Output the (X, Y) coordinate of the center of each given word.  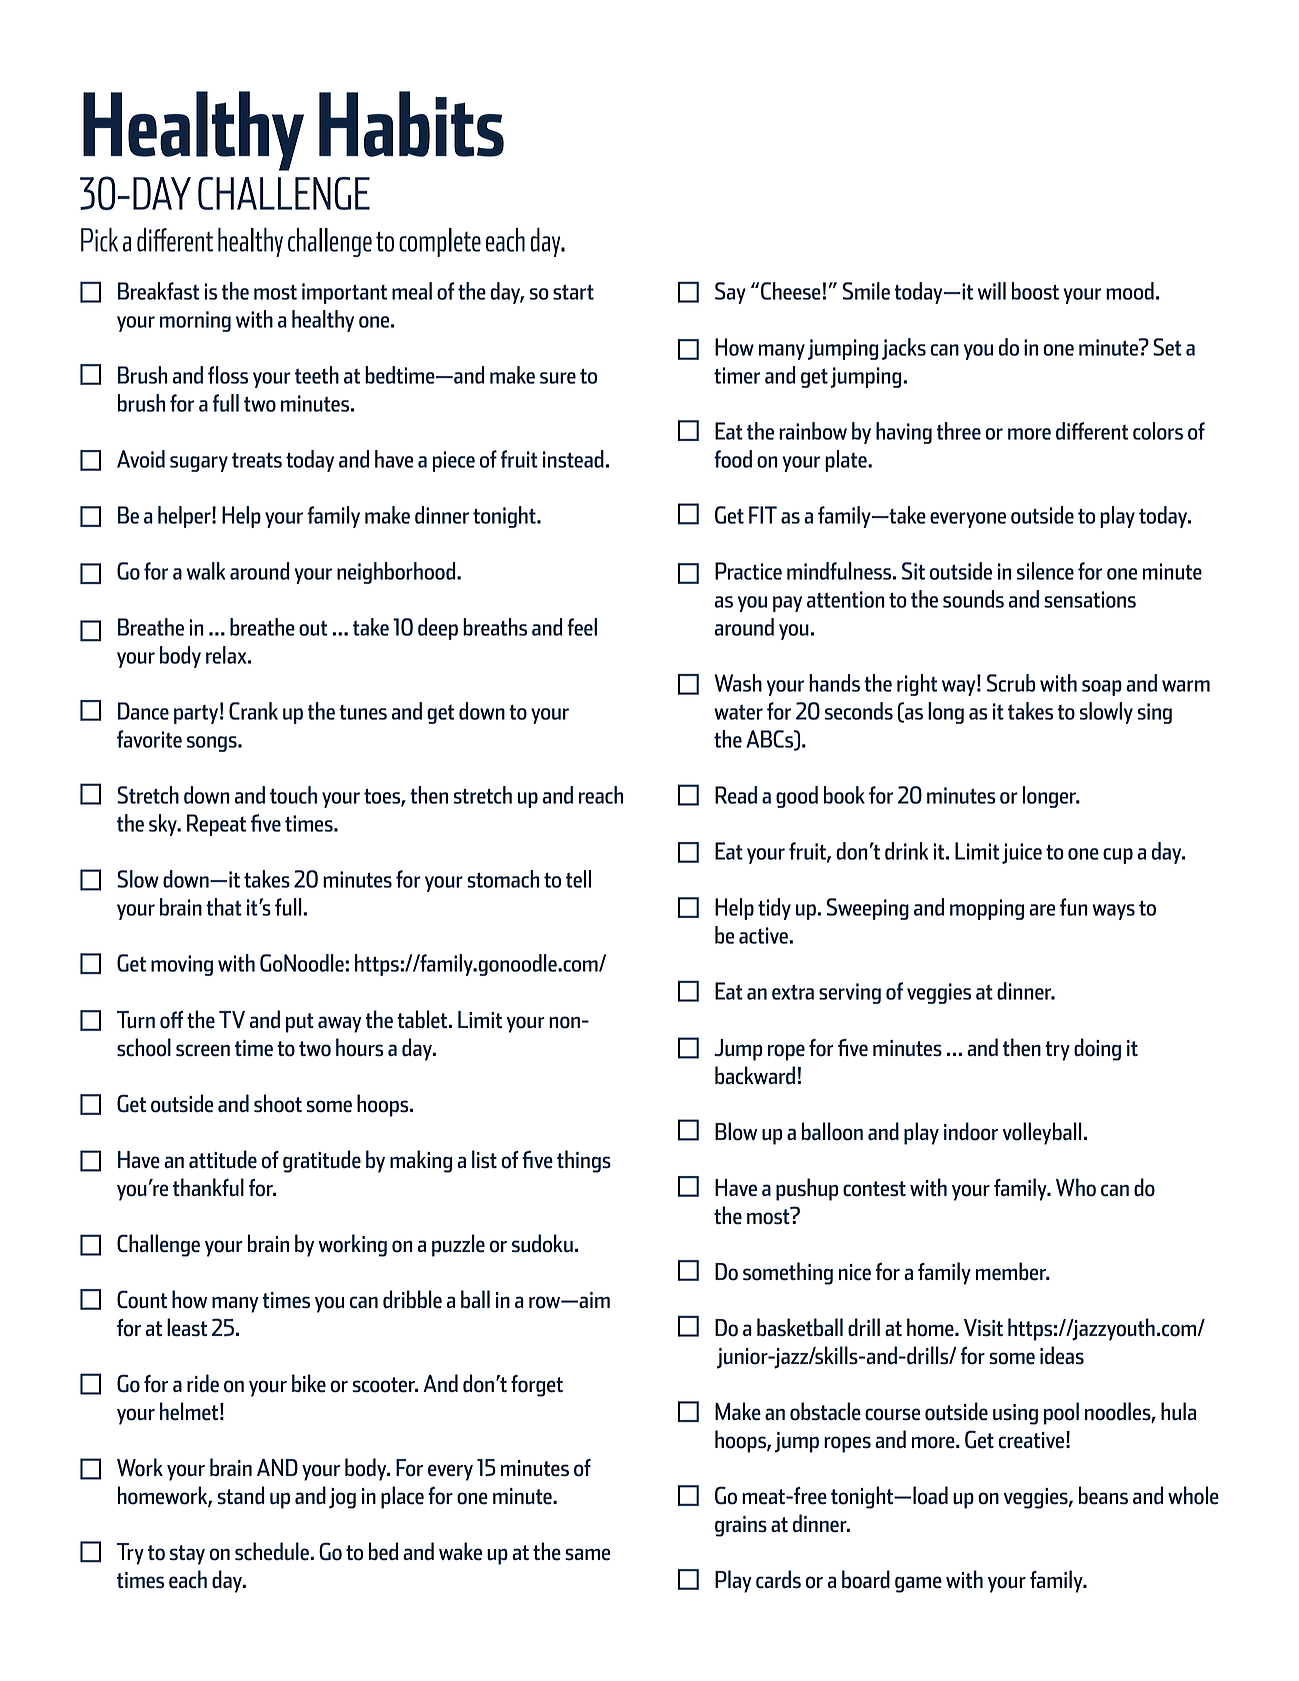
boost (1035, 291)
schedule (273, 1551)
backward (755, 1075)
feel (582, 627)
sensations (1090, 599)
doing (1097, 1049)
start (573, 292)
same (587, 1554)
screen (203, 1050)
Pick (99, 240)
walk (206, 571)
